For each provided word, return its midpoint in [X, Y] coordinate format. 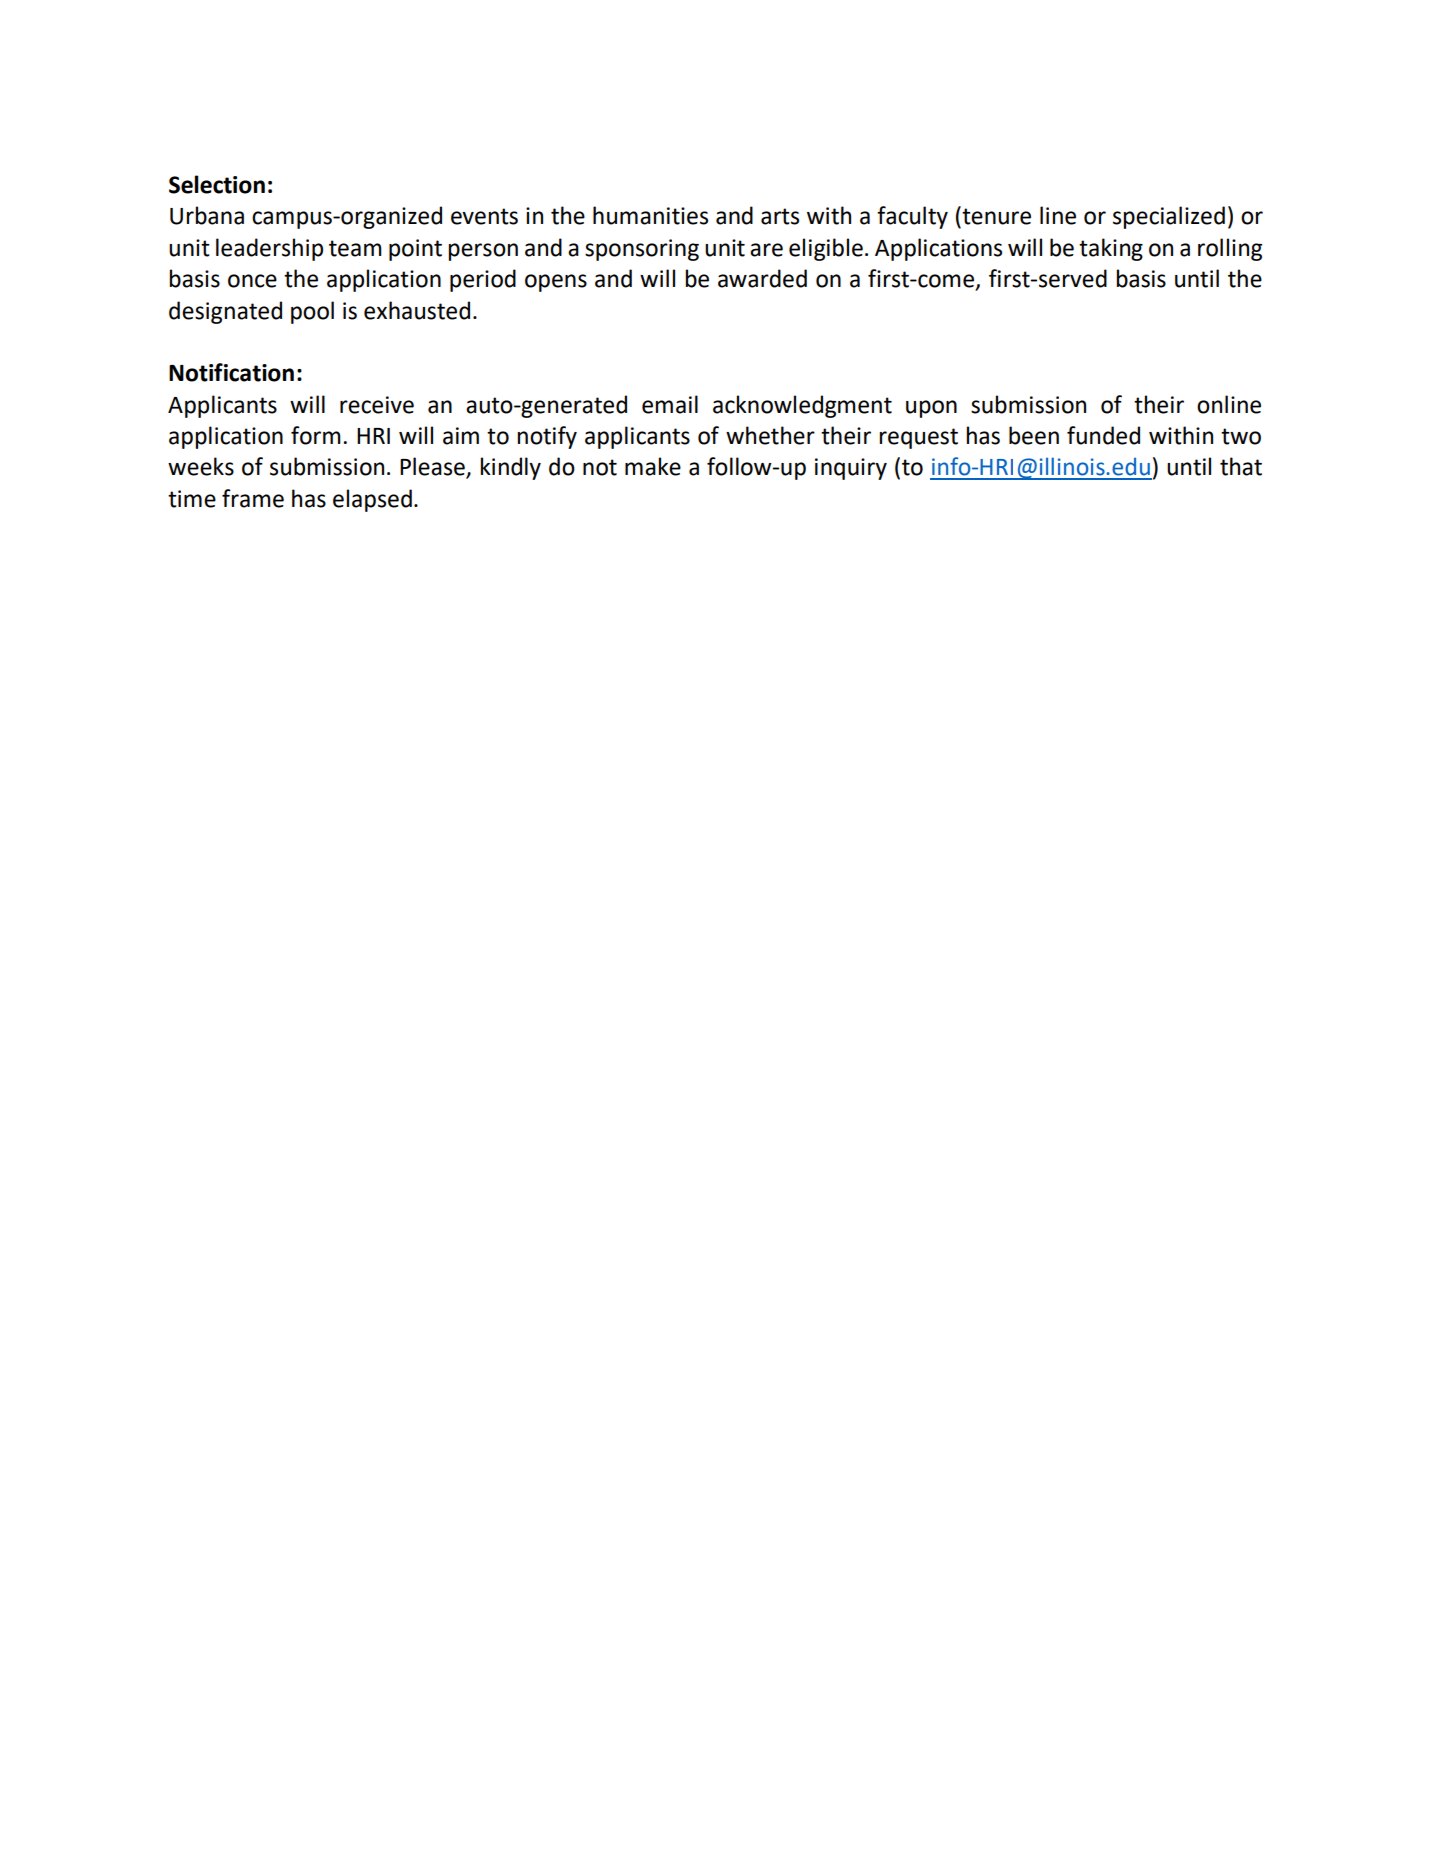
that [1241, 466]
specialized [1169, 217]
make [653, 466]
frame [253, 498]
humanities [650, 215]
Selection [217, 184]
